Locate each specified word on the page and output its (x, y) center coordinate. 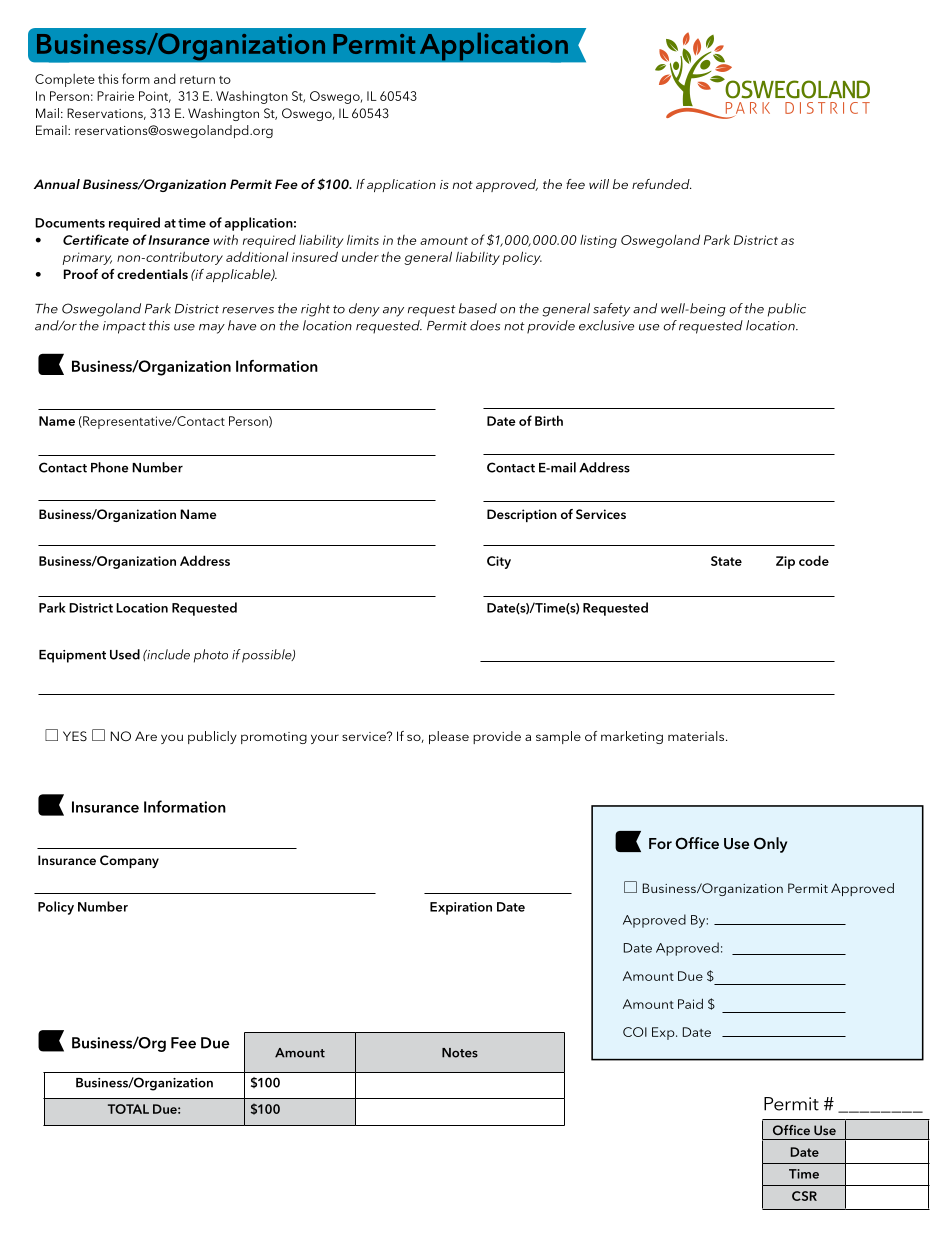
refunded (662, 184)
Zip (785, 562)
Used (125, 654)
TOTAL (128, 1109)
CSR (804, 1196)
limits (363, 239)
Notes (460, 1053)
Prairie (115, 96)
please (449, 737)
